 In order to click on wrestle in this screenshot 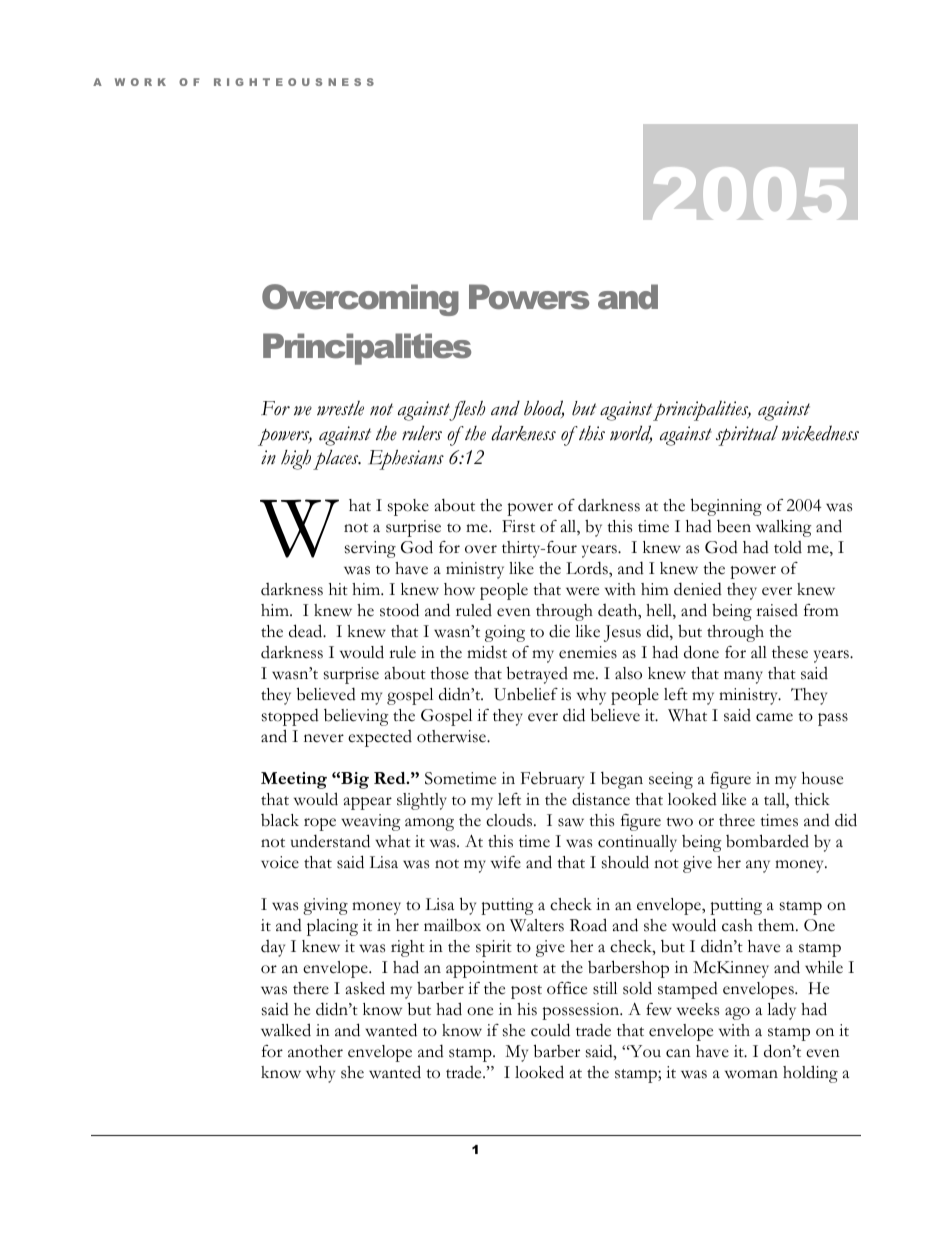, I will do `click(340, 408)`.
